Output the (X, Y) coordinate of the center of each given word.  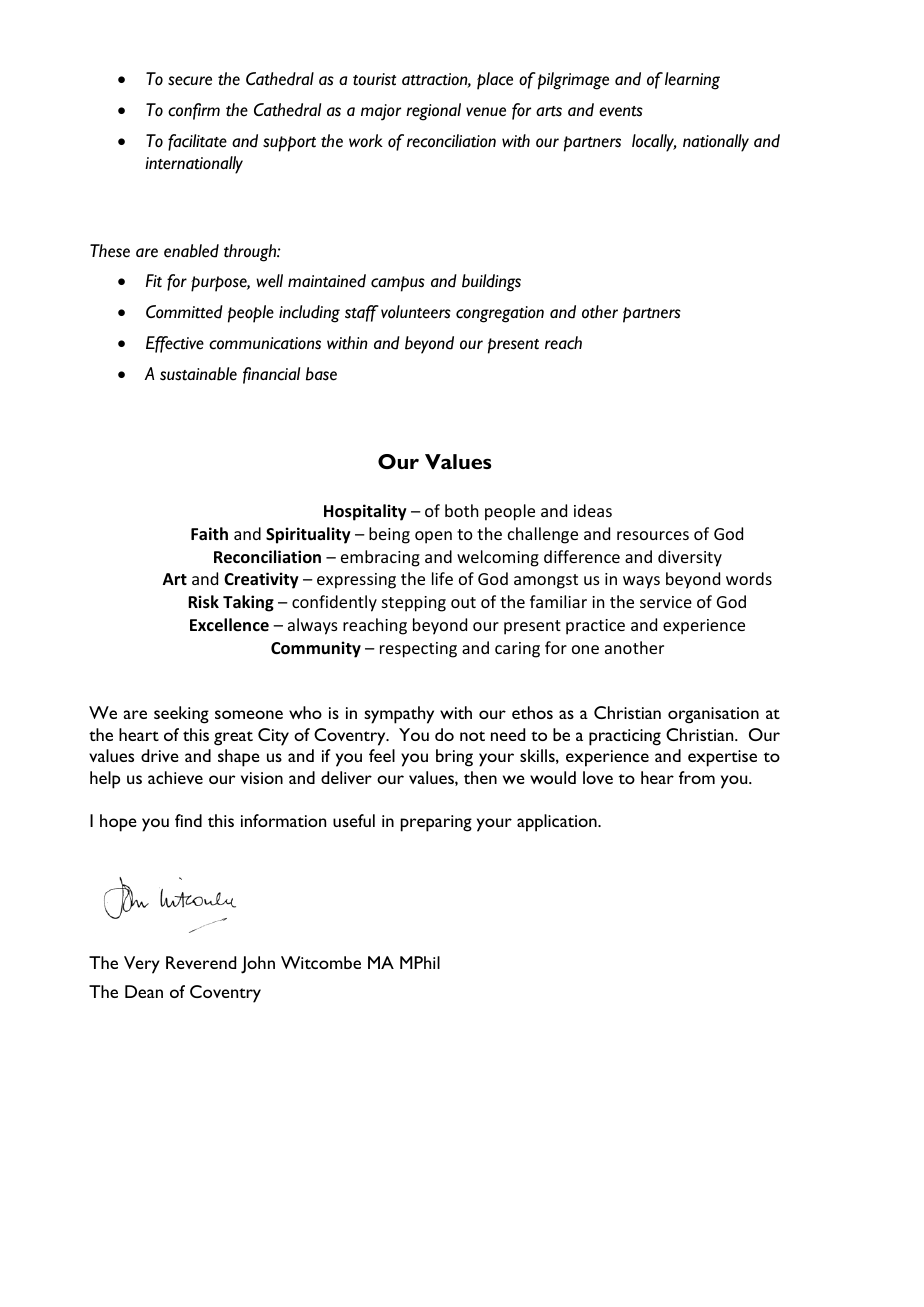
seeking (181, 715)
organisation (713, 715)
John (258, 965)
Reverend (201, 962)
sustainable (198, 374)
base (321, 374)
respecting (418, 650)
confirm (194, 111)
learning (692, 81)
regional (433, 112)
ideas (593, 510)
